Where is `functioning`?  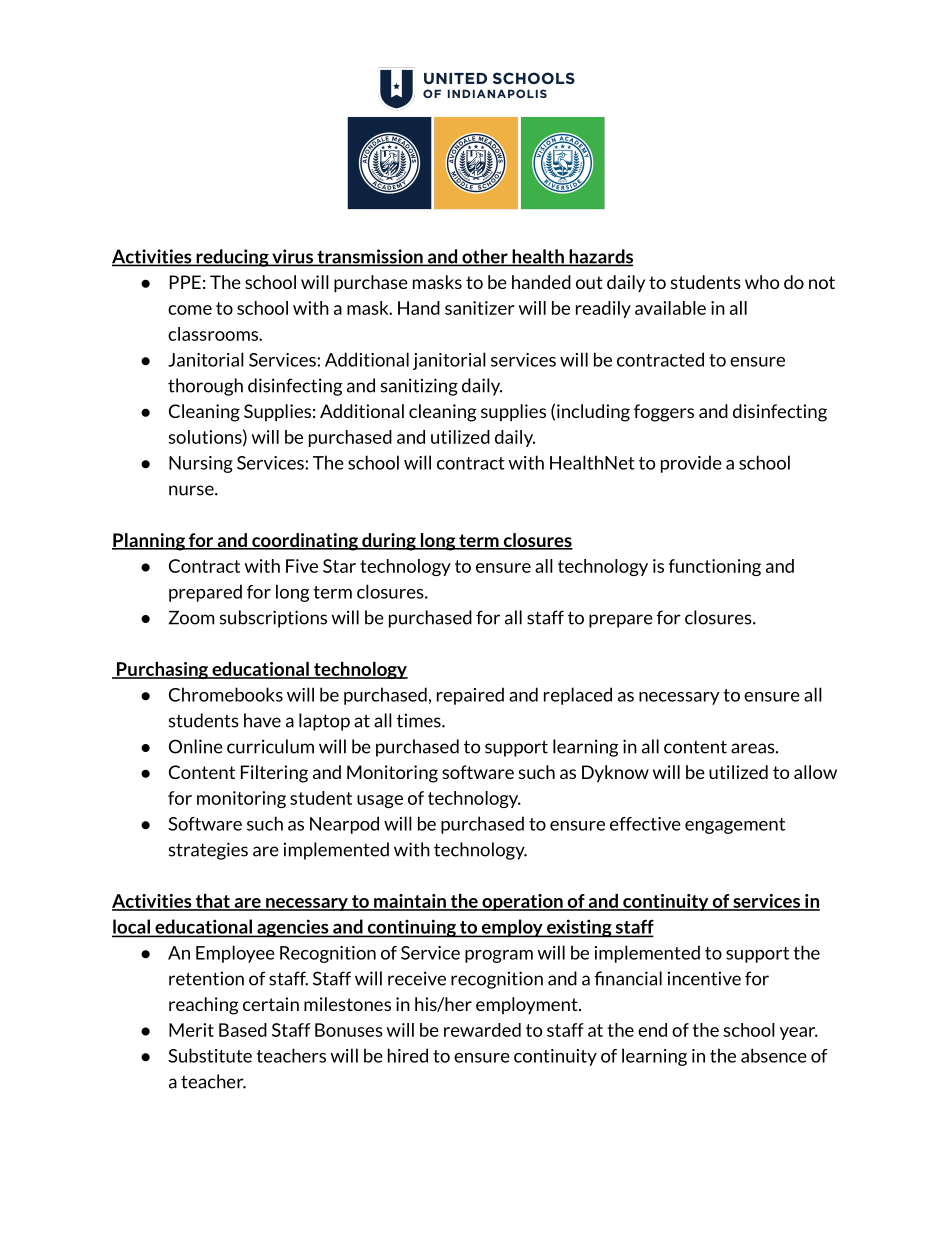 functioning is located at coordinates (715, 567).
